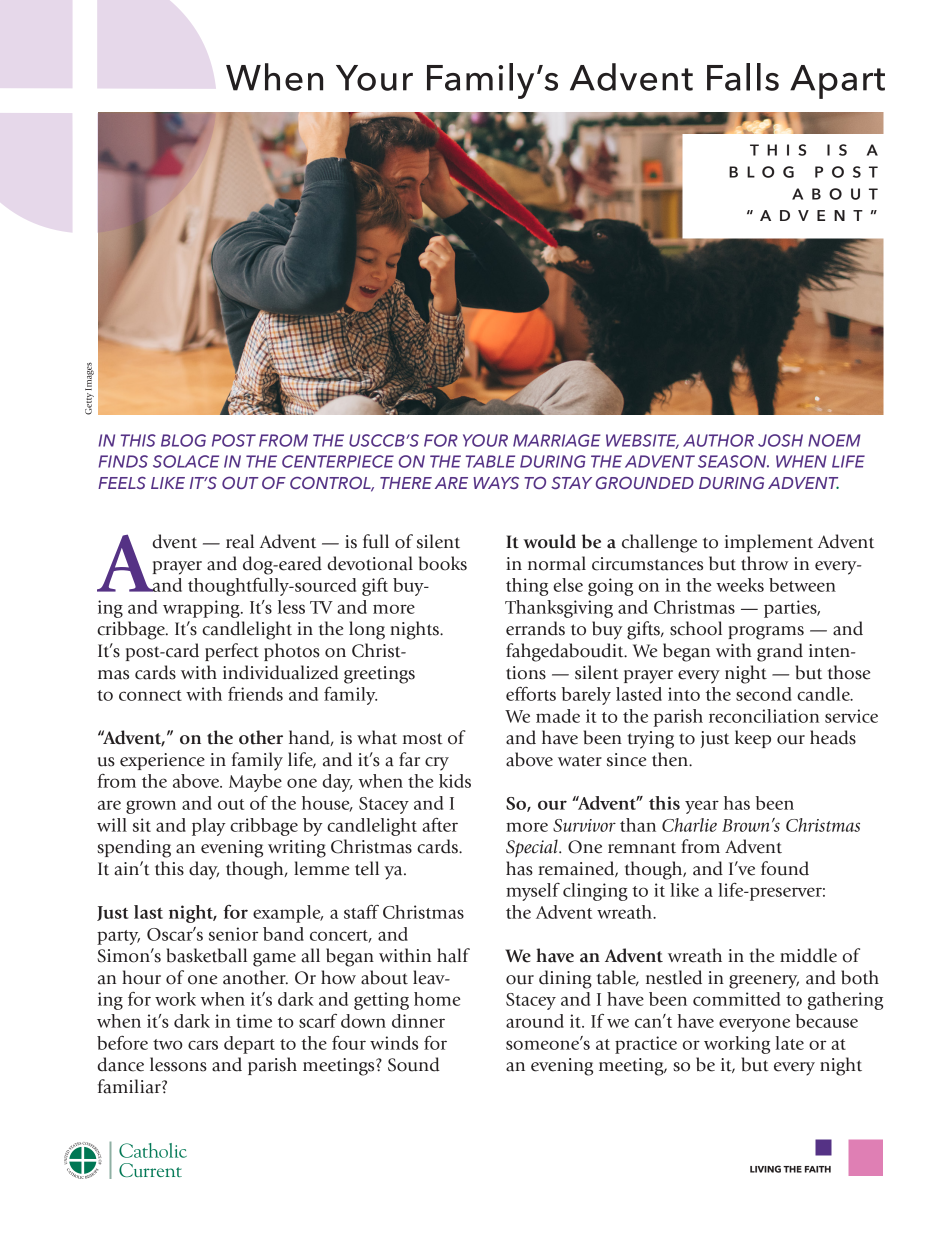 This screenshot has height=1233, width=952. What do you see at coordinates (743, 77) in the screenshot?
I see `Falls` at bounding box center [743, 77].
